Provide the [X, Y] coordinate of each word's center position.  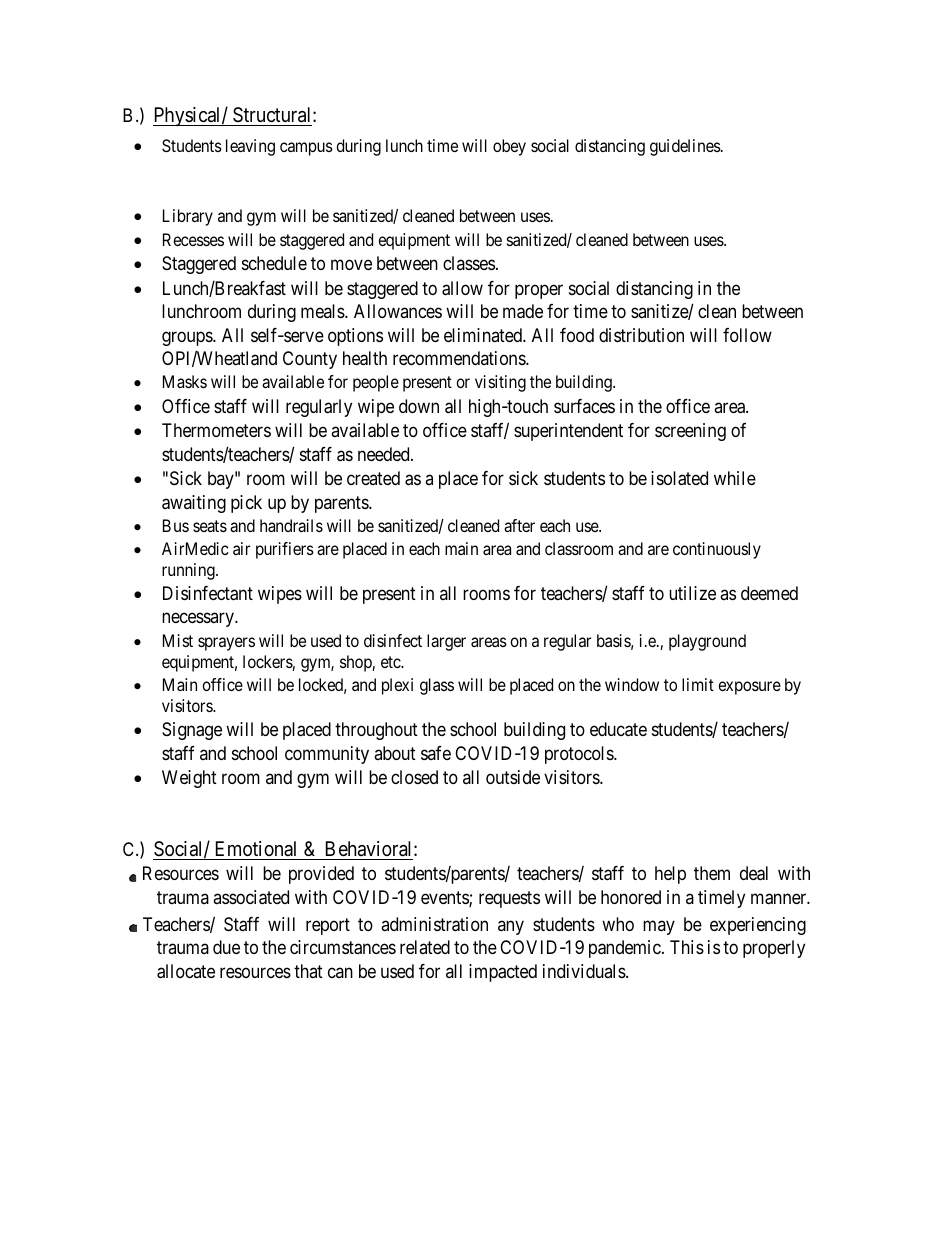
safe [436, 753]
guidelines [686, 147]
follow [747, 335]
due [226, 947]
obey [509, 147]
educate [618, 729]
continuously [717, 550]
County [310, 360]
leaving [250, 147]
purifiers [285, 550]
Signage [192, 731]
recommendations [460, 358]
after [519, 525]
